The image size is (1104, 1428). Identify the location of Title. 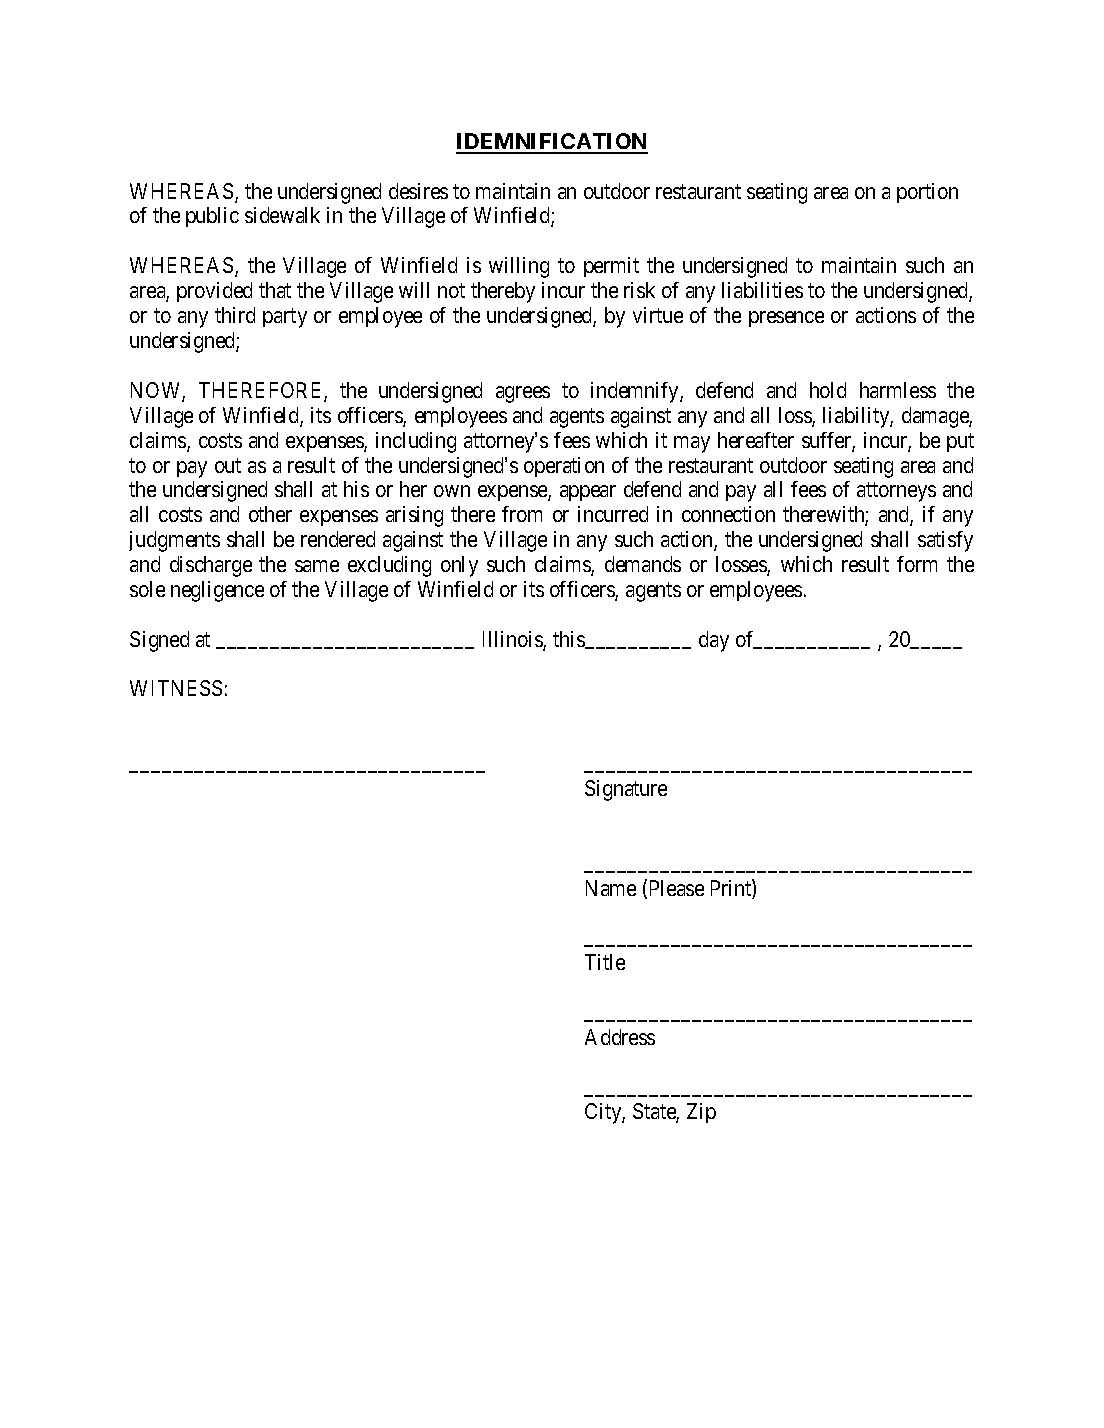
(605, 962).
